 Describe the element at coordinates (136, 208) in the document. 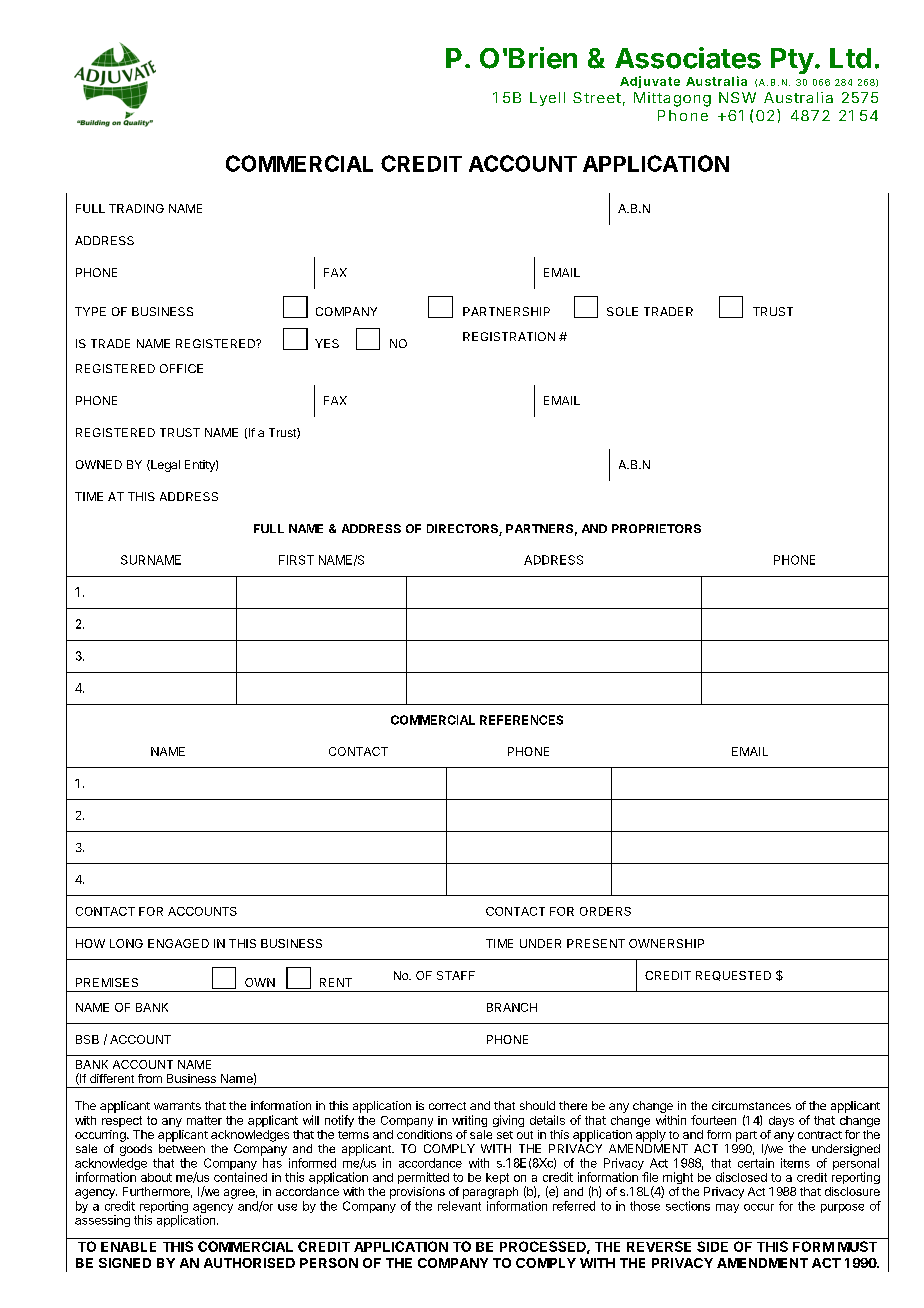

I see `TRADING` at that location.
